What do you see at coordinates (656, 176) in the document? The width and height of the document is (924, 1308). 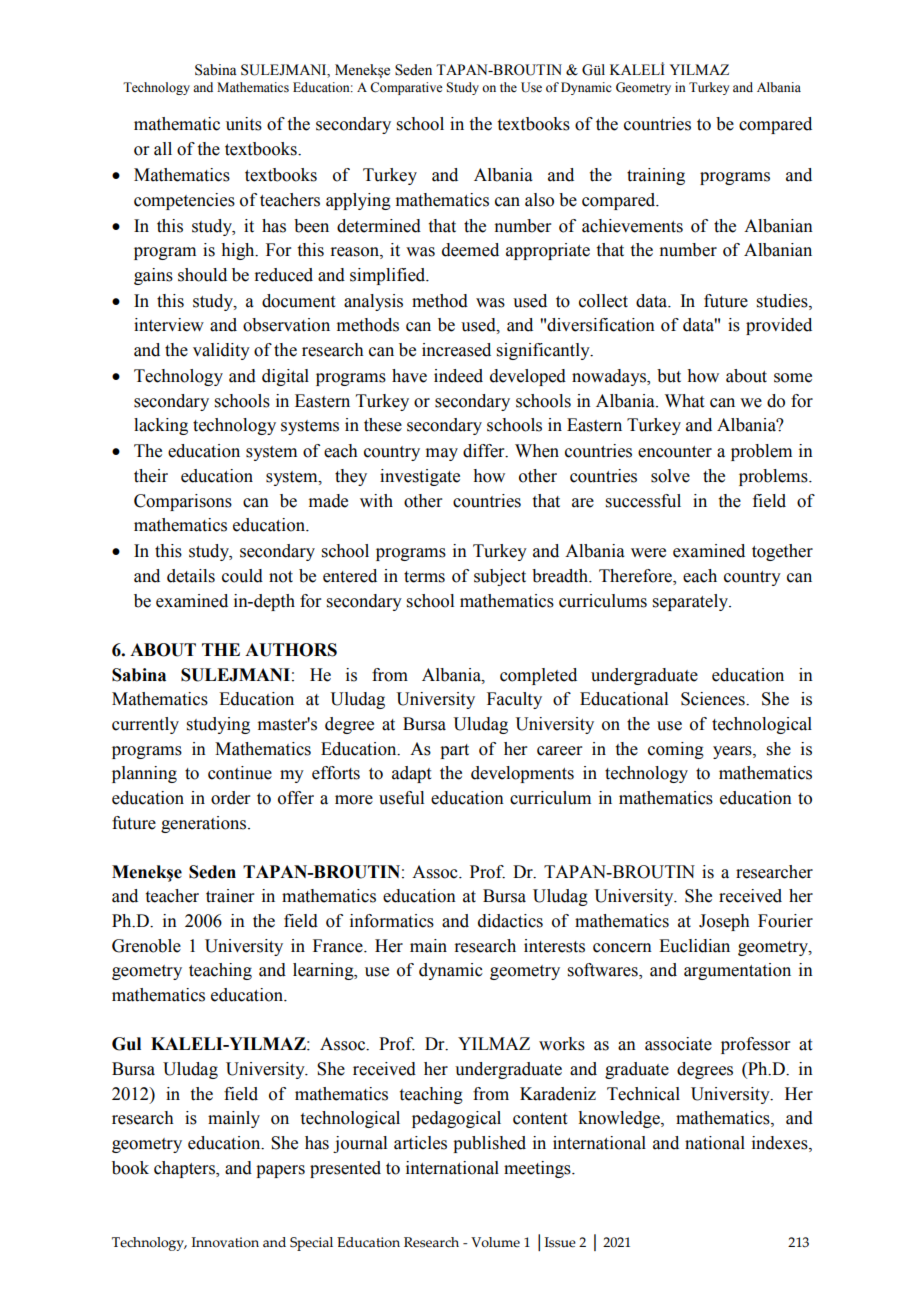 I see `training` at bounding box center [656, 176].
